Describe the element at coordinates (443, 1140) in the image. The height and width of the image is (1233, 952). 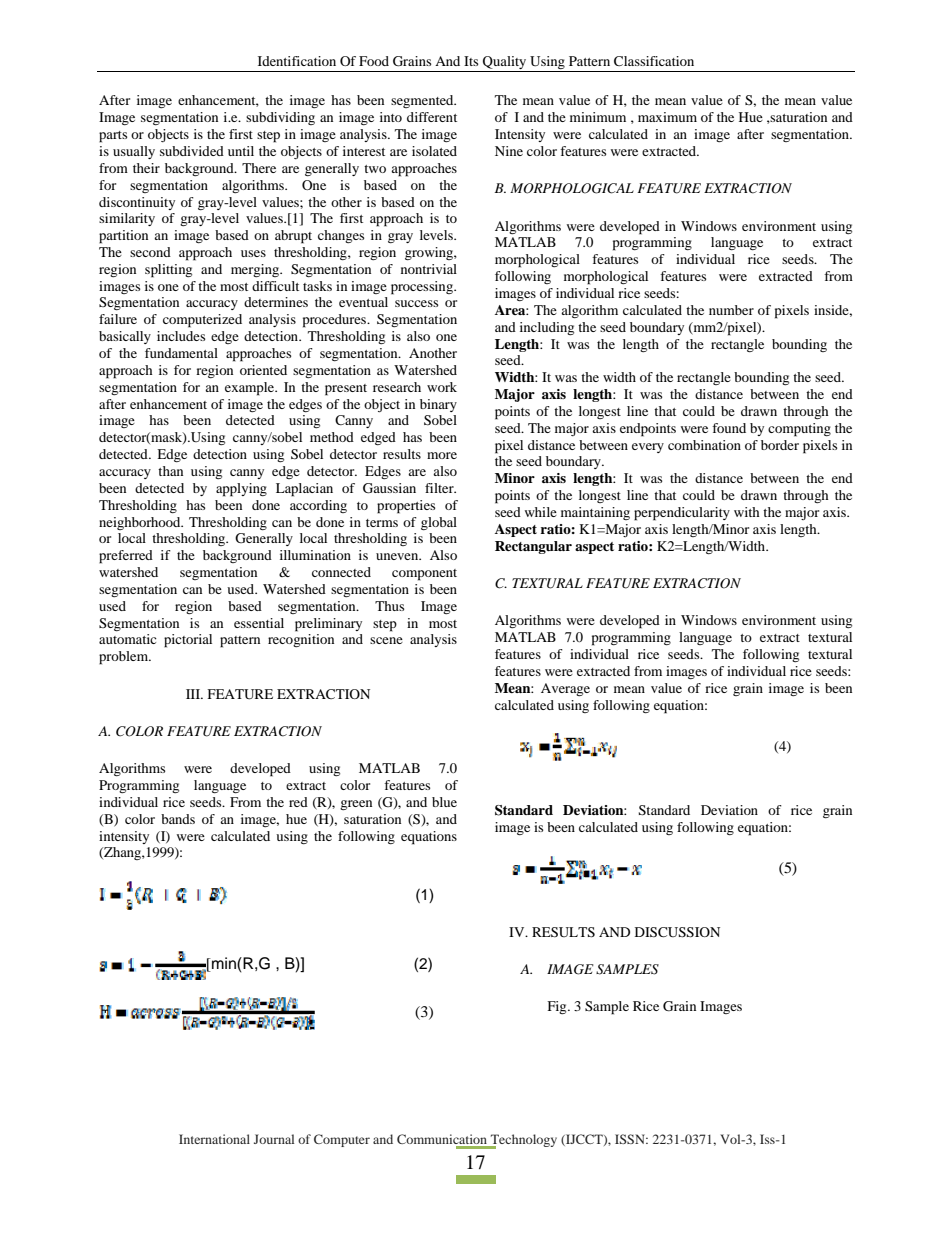
I see `Communication` at that location.
